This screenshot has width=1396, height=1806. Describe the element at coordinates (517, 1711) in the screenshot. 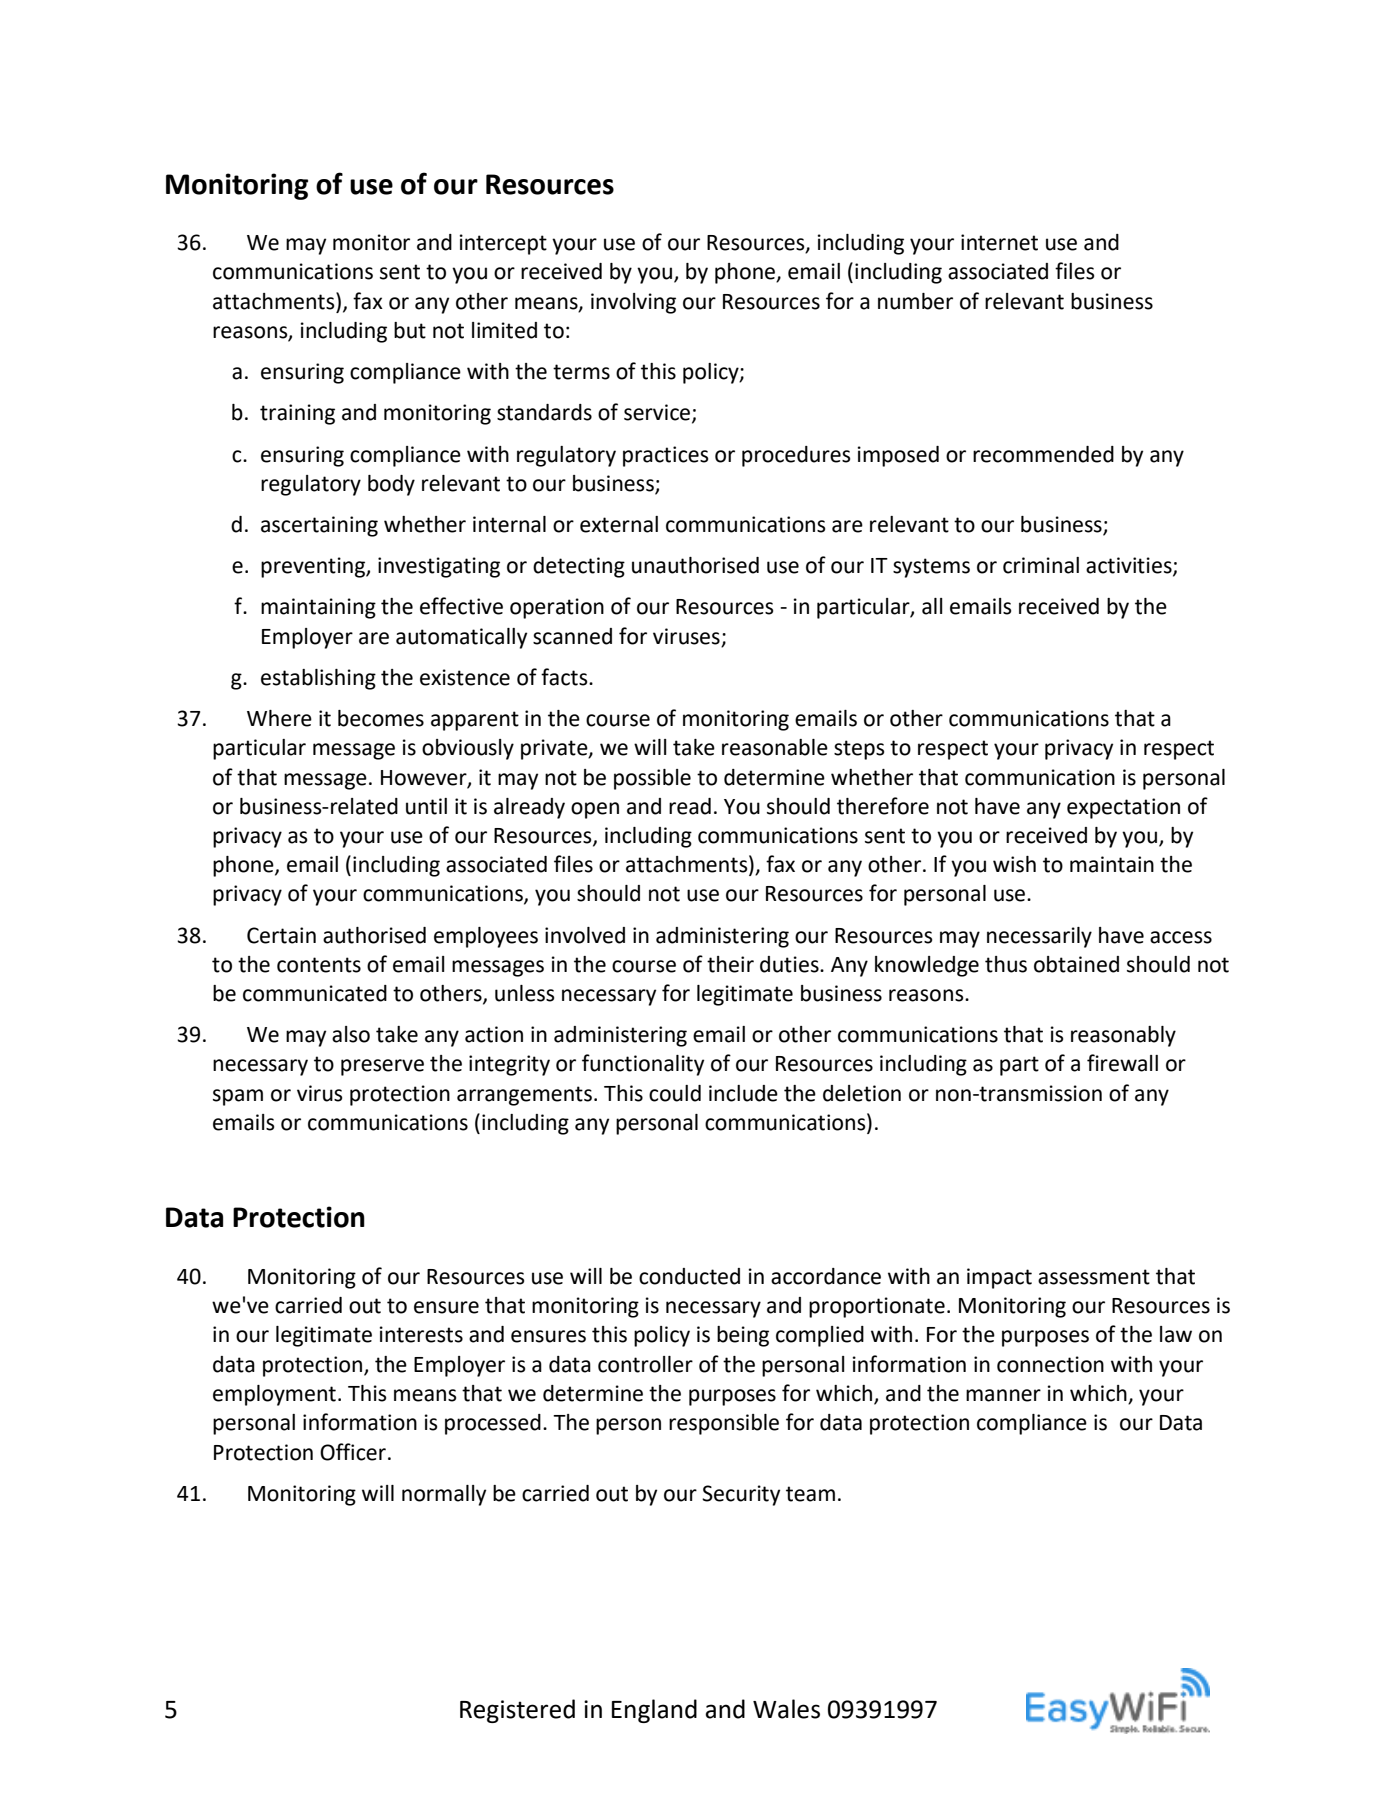

I see `Registered` at that location.
